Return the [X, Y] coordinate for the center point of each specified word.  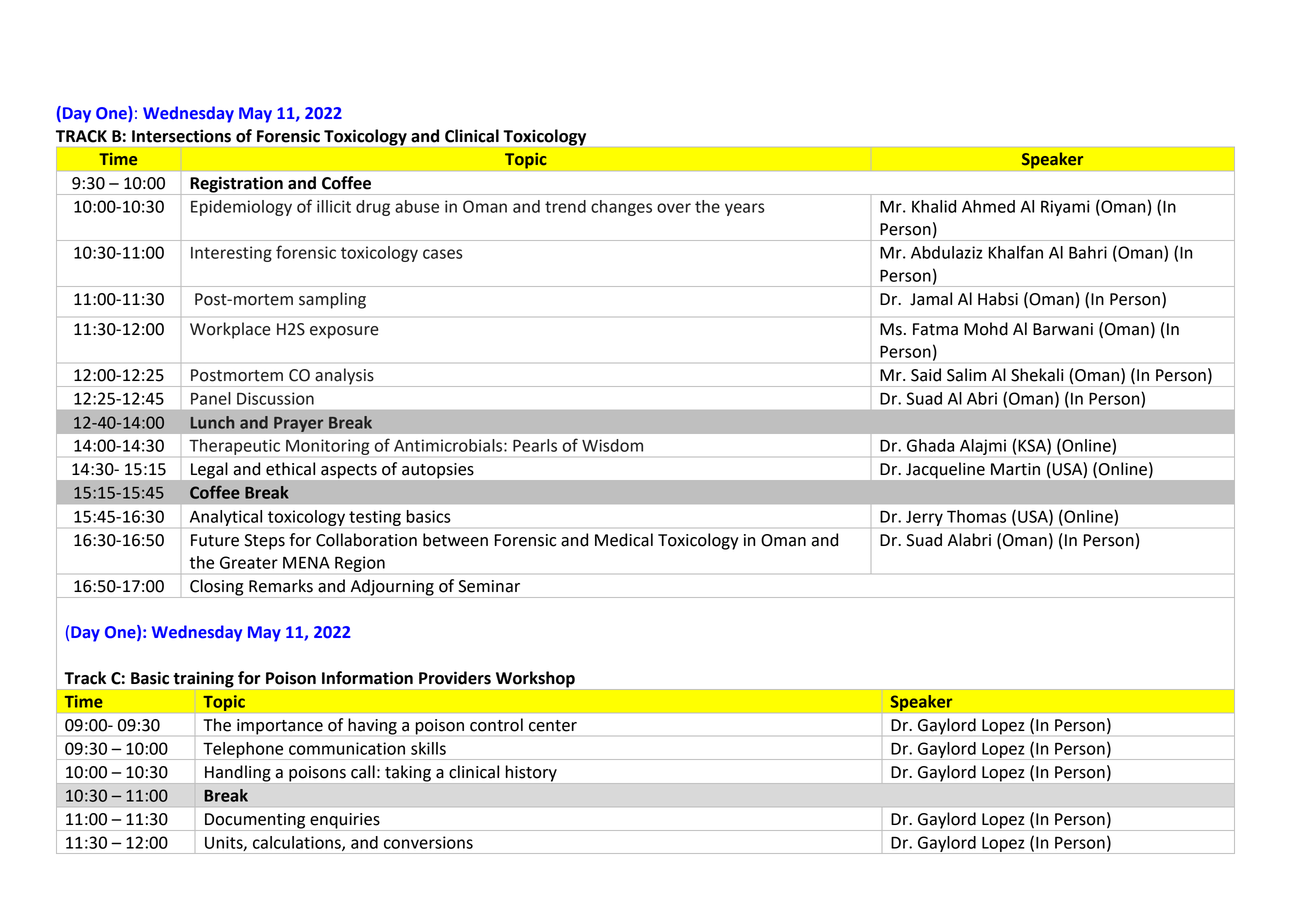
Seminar [489, 586]
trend [565, 206]
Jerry [924, 518]
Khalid [934, 206]
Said [926, 375]
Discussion [275, 398]
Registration [236, 185]
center [553, 726]
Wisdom [612, 445]
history [531, 773]
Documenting [255, 822]
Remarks [281, 586]
